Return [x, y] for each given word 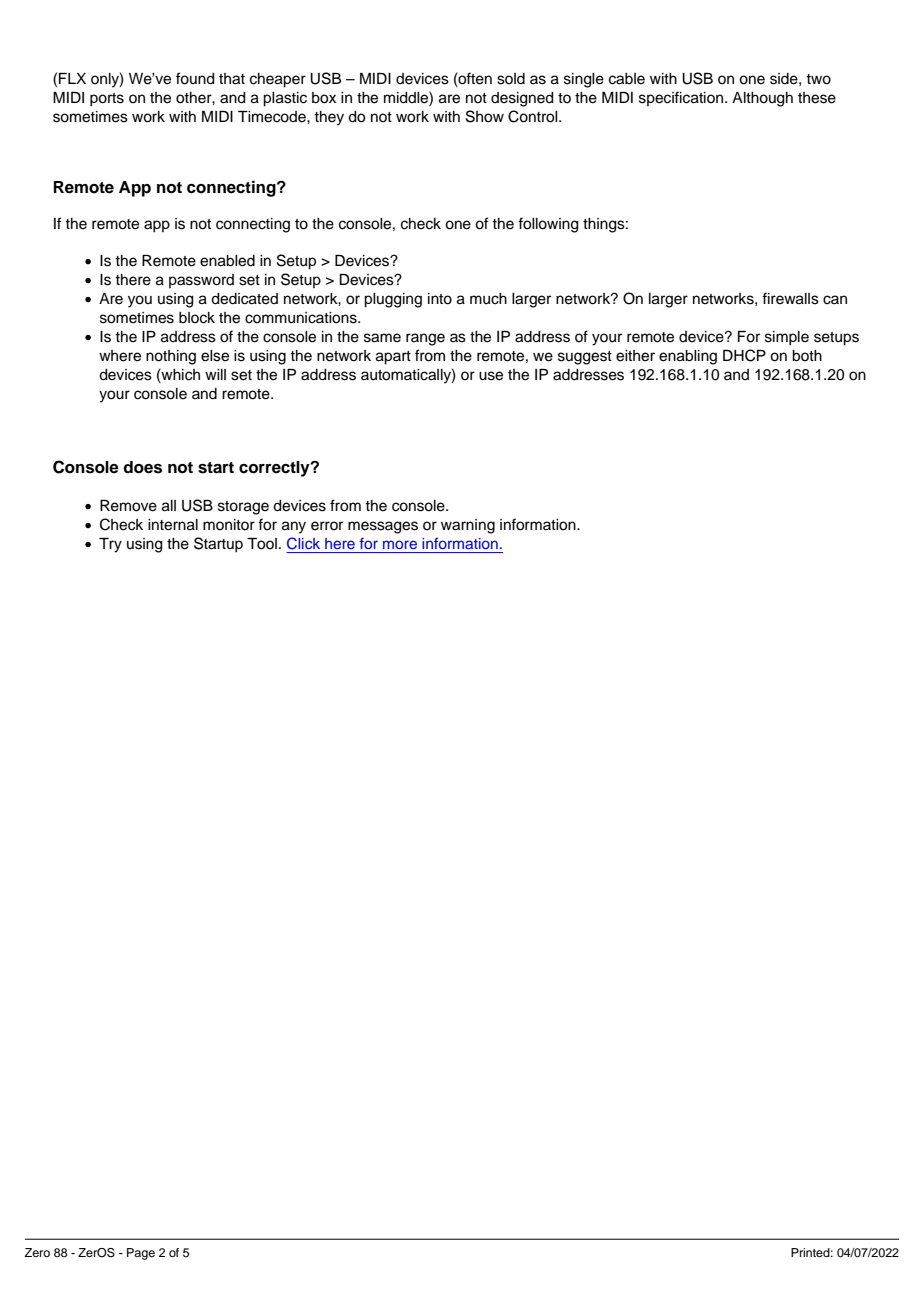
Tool [262, 544]
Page [141, 1254]
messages [383, 527]
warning [468, 526]
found [195, 78]
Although [762, 99]
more [400, 544]
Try [110, 545]
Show [485, 116]
